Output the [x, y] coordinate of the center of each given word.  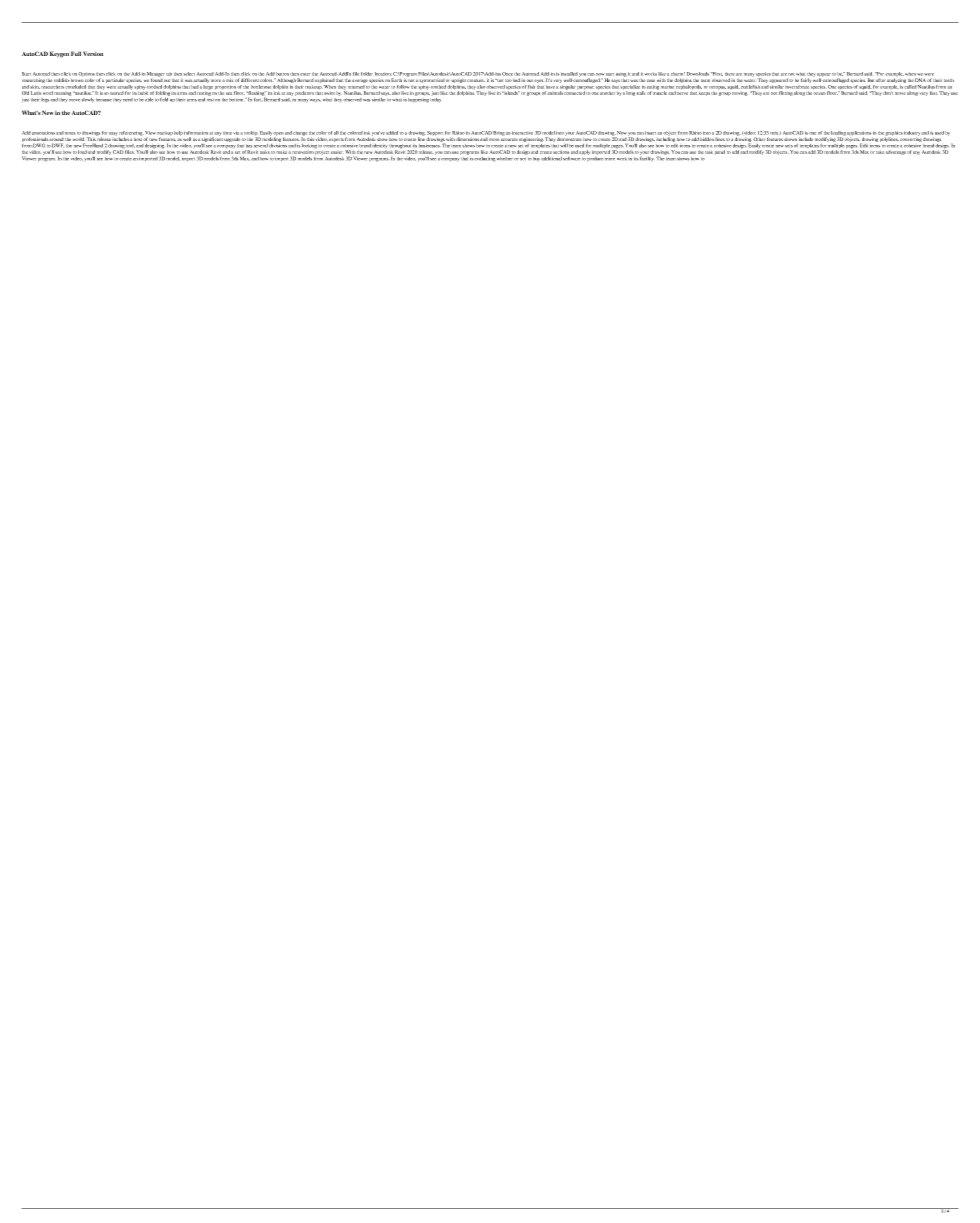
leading [838, 134]
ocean [819, 93]
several [261, 145]
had [195, 87]
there [730, 74]
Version [93, 53]
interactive [522, 133]
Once [507, 74]
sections [561, 152]
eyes [539, 81]
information [196, 133]
